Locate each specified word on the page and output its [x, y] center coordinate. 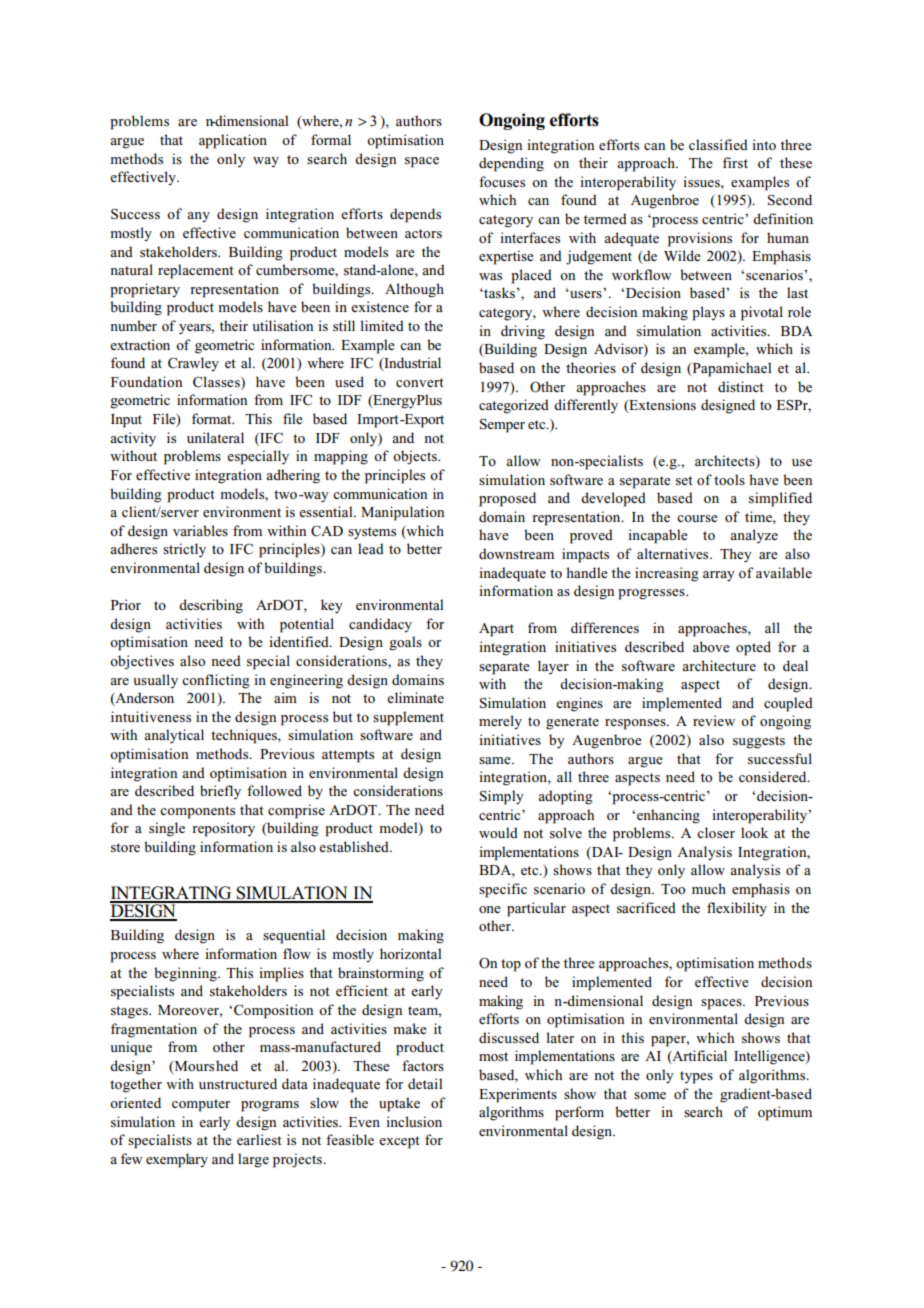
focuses [502, 181]
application [233, 141]
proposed [507, 499]
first [735, 162]
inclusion [414, 1121]
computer [201, 1105]
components [197, 812]
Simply [502, 797]
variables [200, 530]
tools [729, 479]
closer [716, 832]
